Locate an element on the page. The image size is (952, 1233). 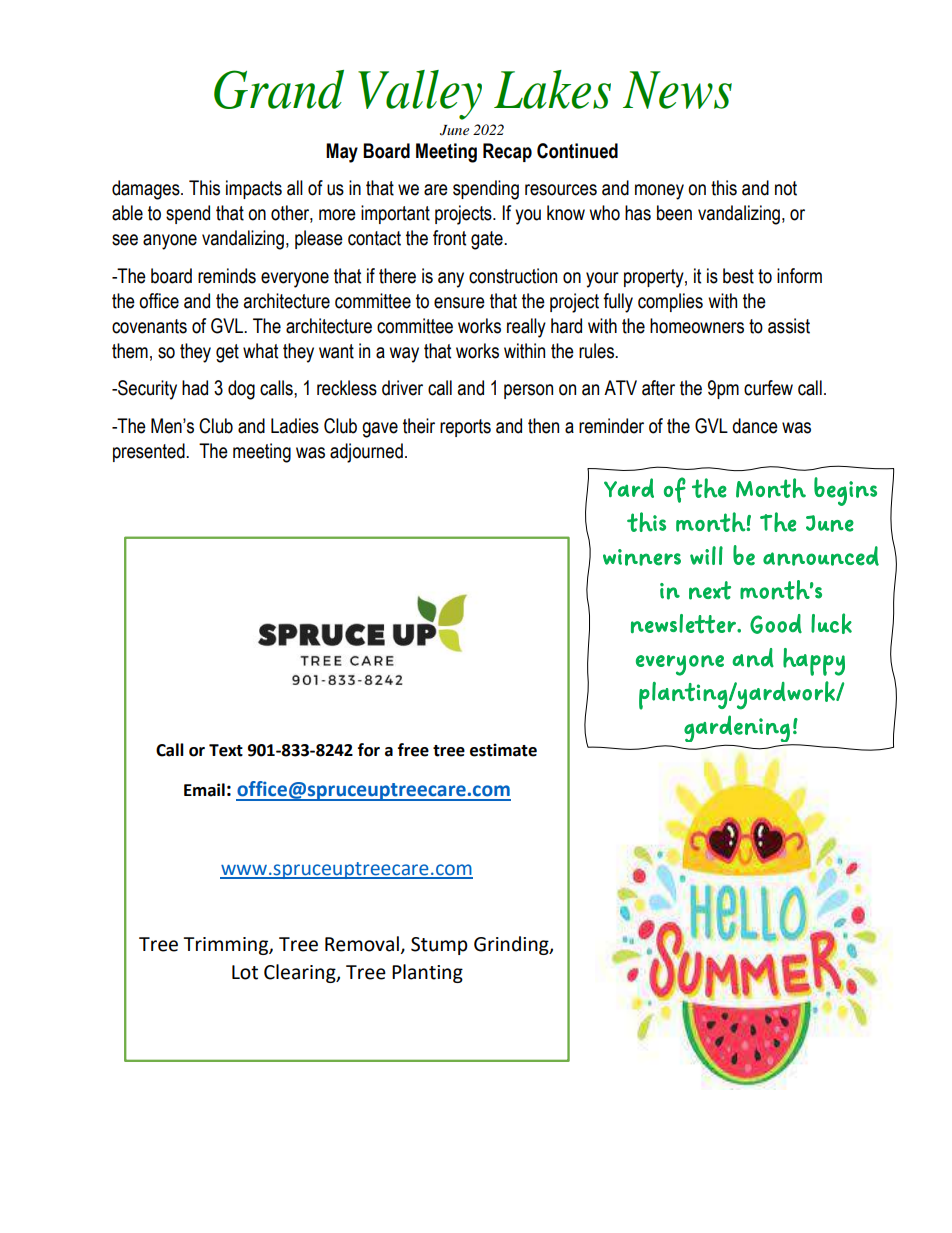
Lot is located at coordinates (245, 972).
